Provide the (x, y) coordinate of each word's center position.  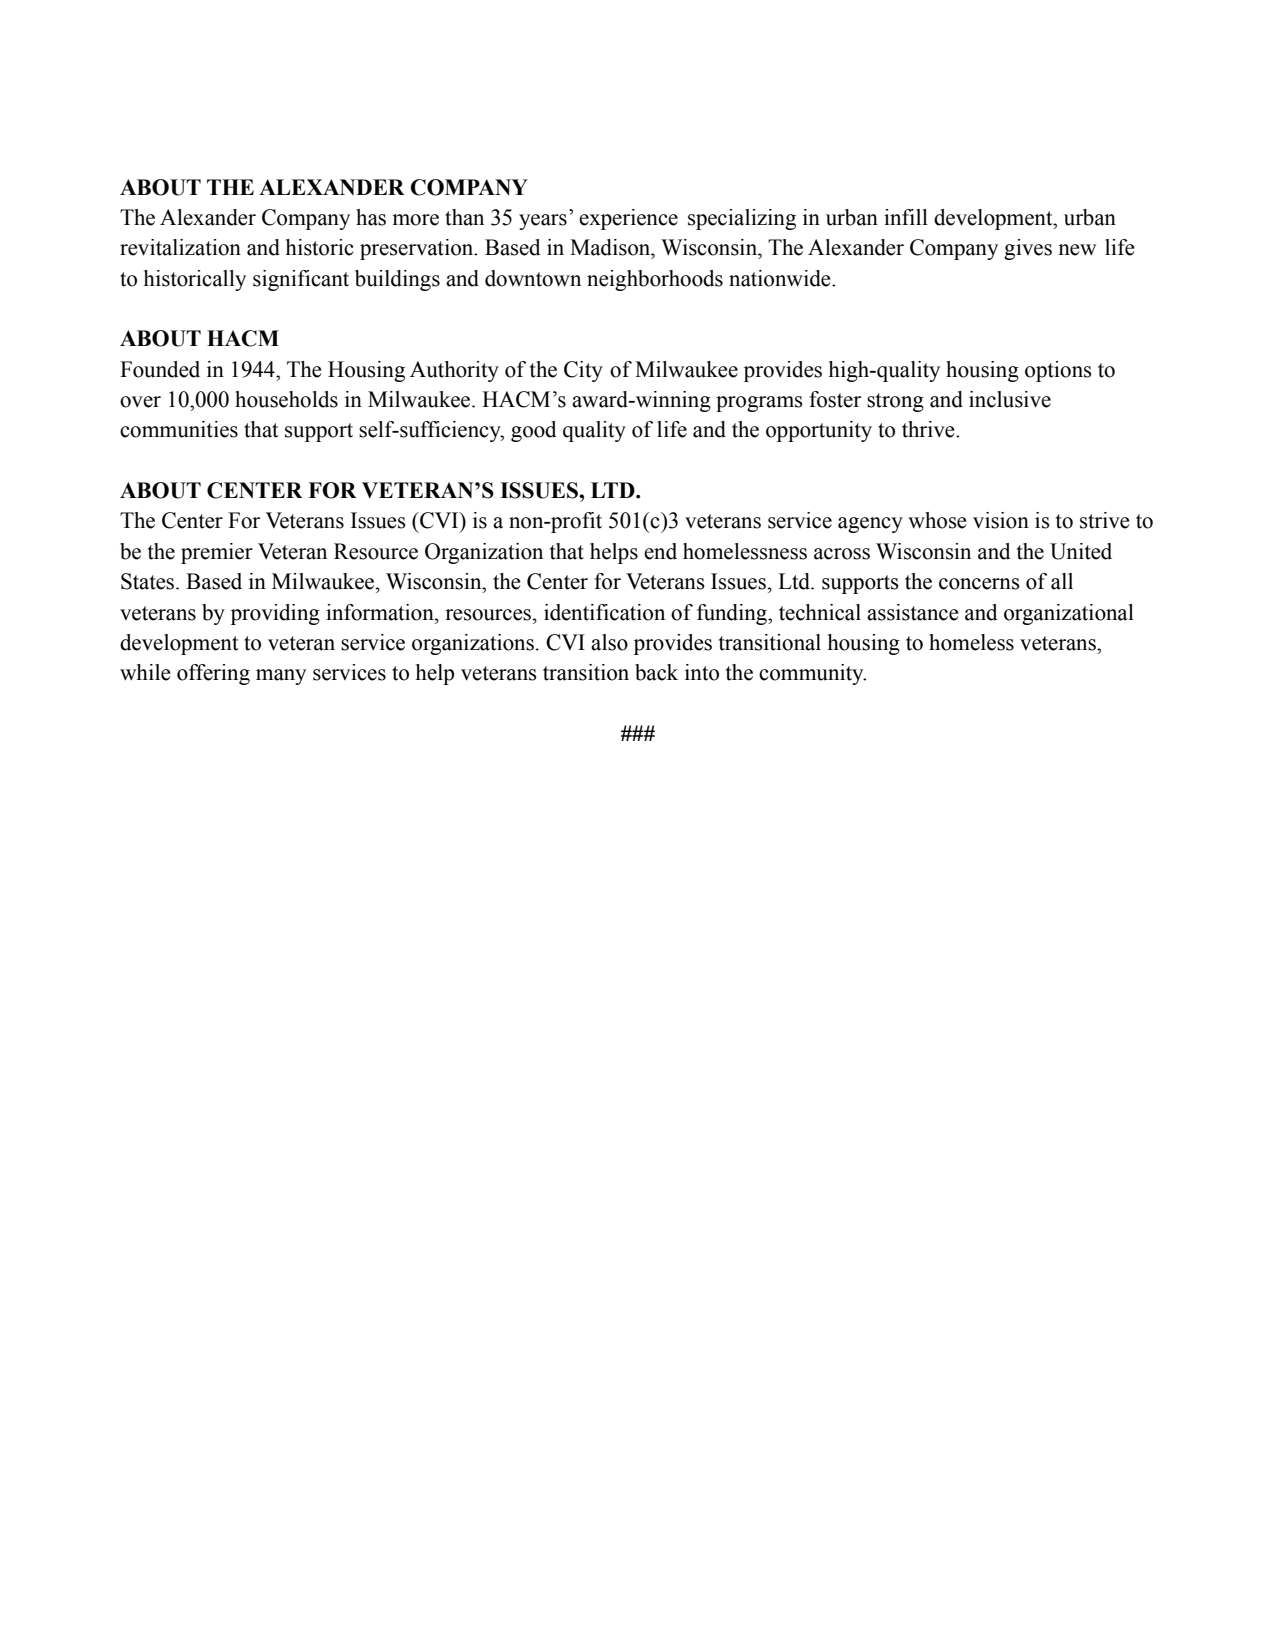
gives (1028, 249)
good (534, 431)
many (281, 677)
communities (179, 429)
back (656, 672)
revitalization (180, 247)
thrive (929, 429)
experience (628, 219)
